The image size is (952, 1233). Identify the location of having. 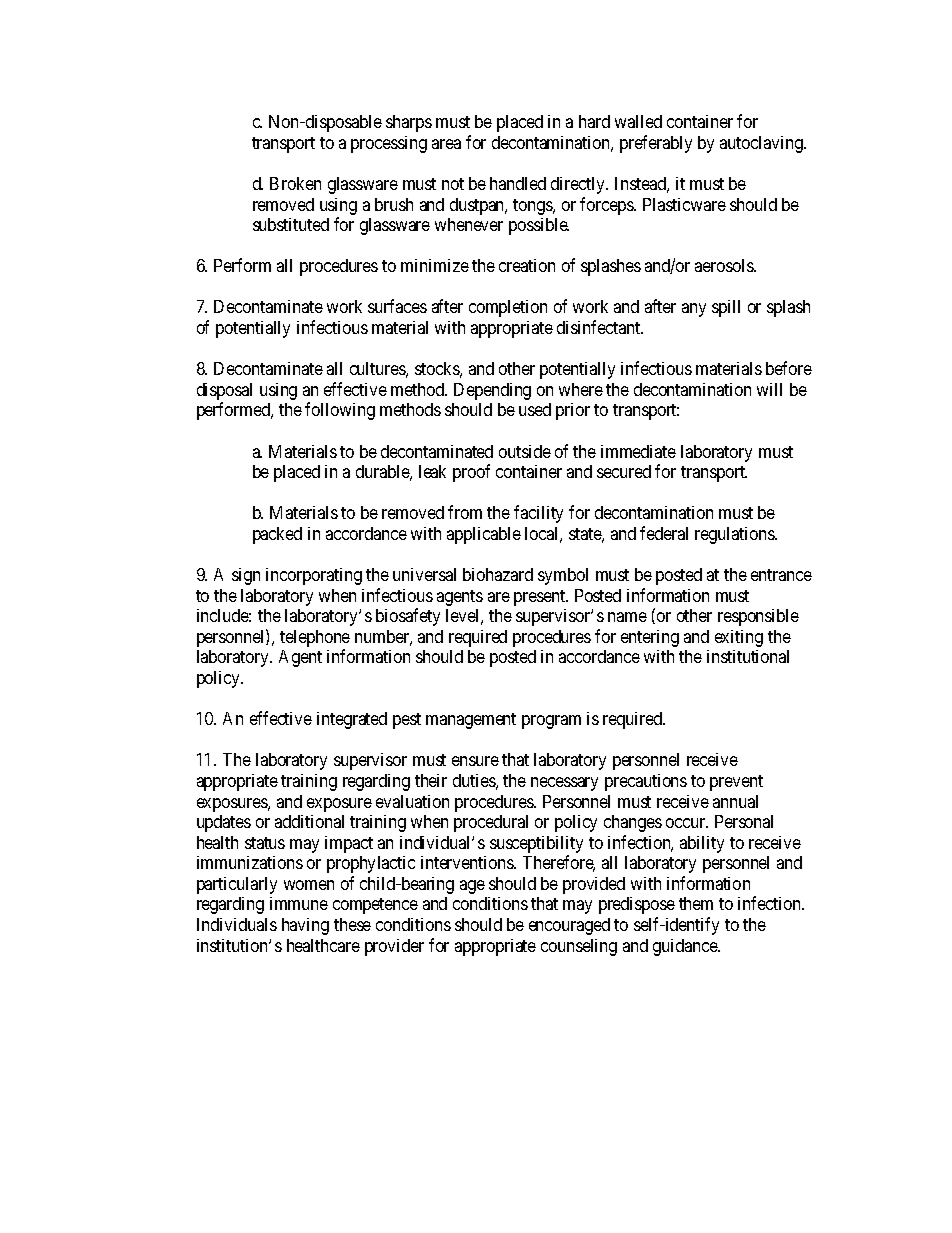
(305, 926).
